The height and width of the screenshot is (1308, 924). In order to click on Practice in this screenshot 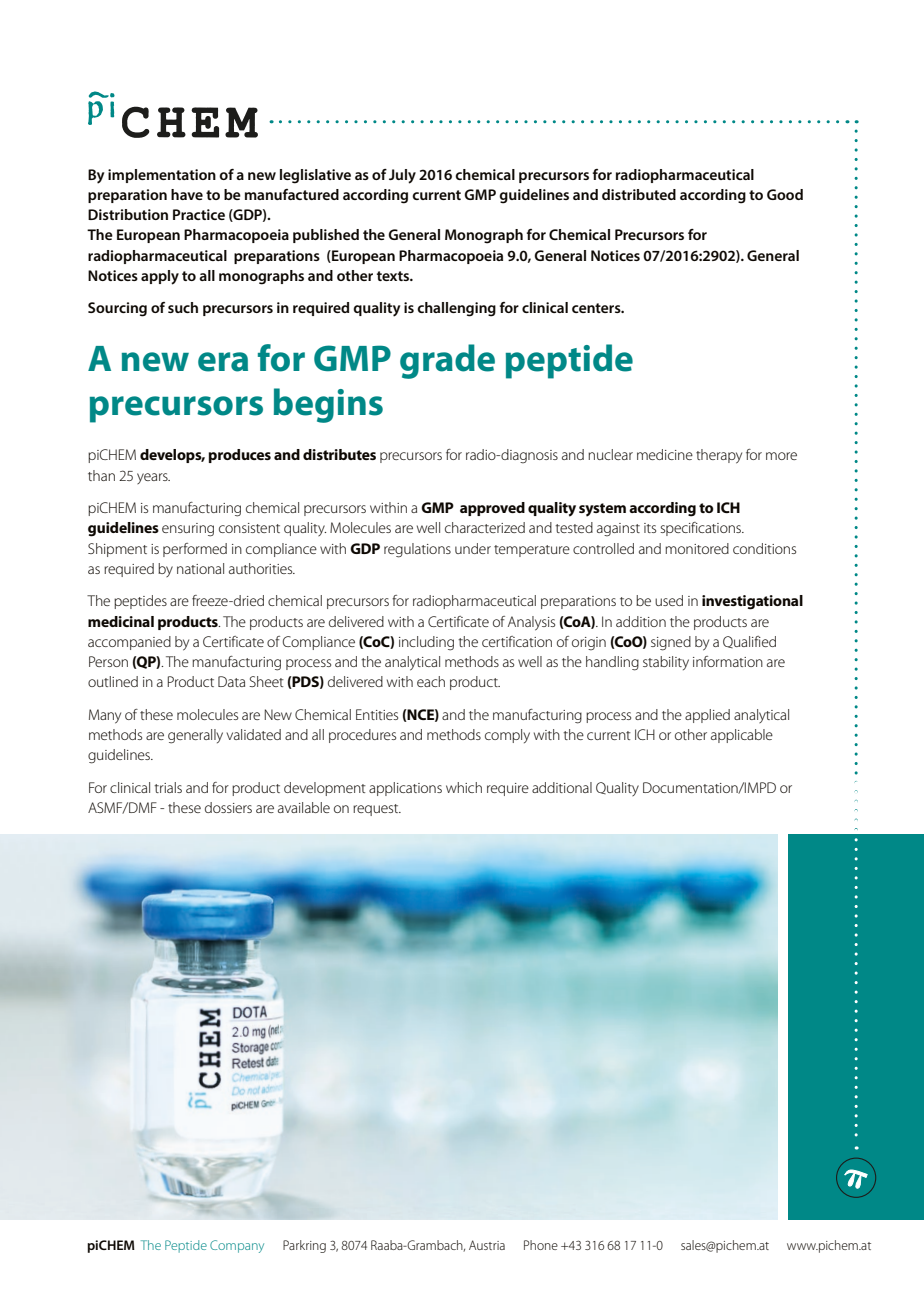, I will do `click(199, 214)`.
